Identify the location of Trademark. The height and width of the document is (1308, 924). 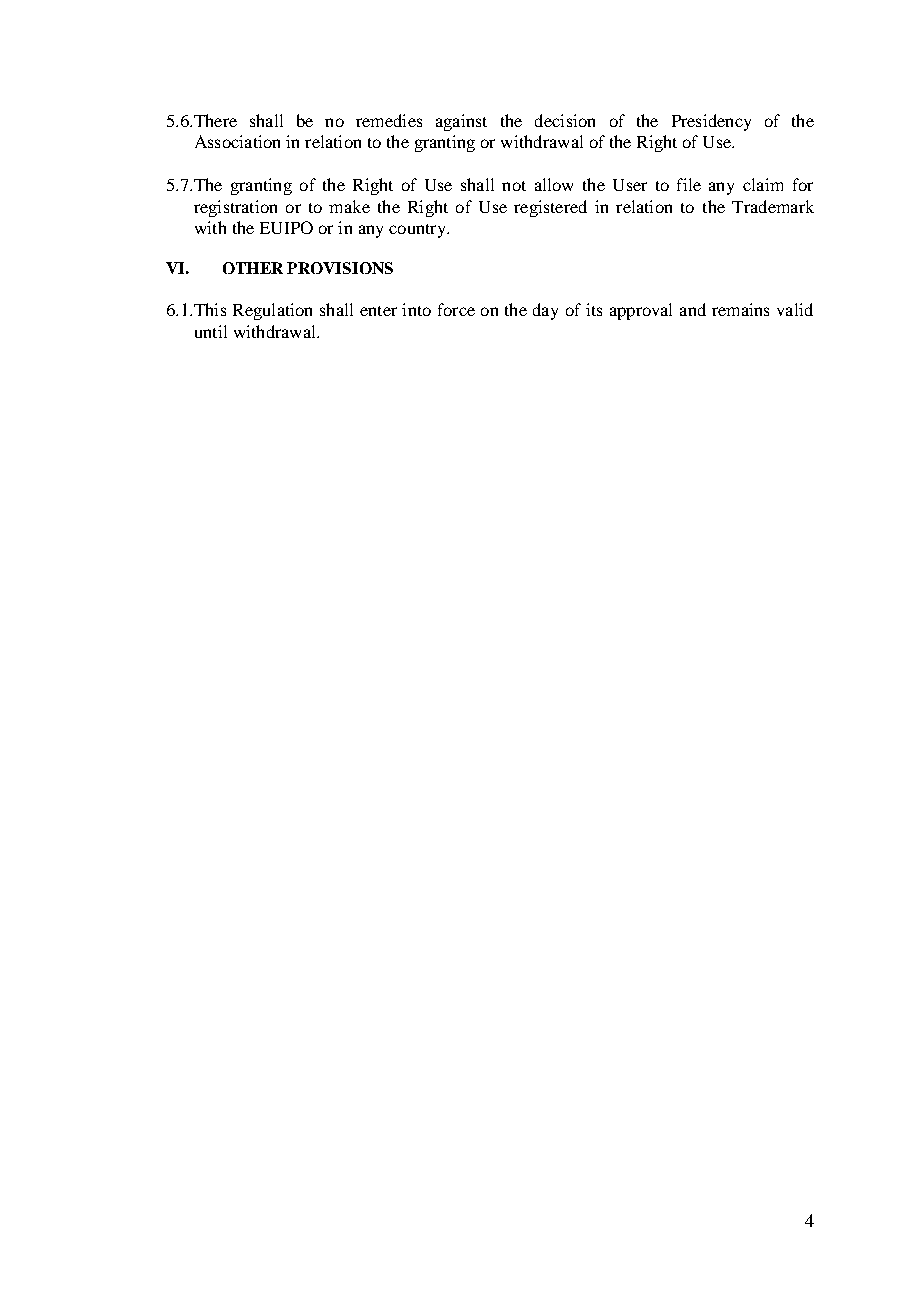
(773, 206).
